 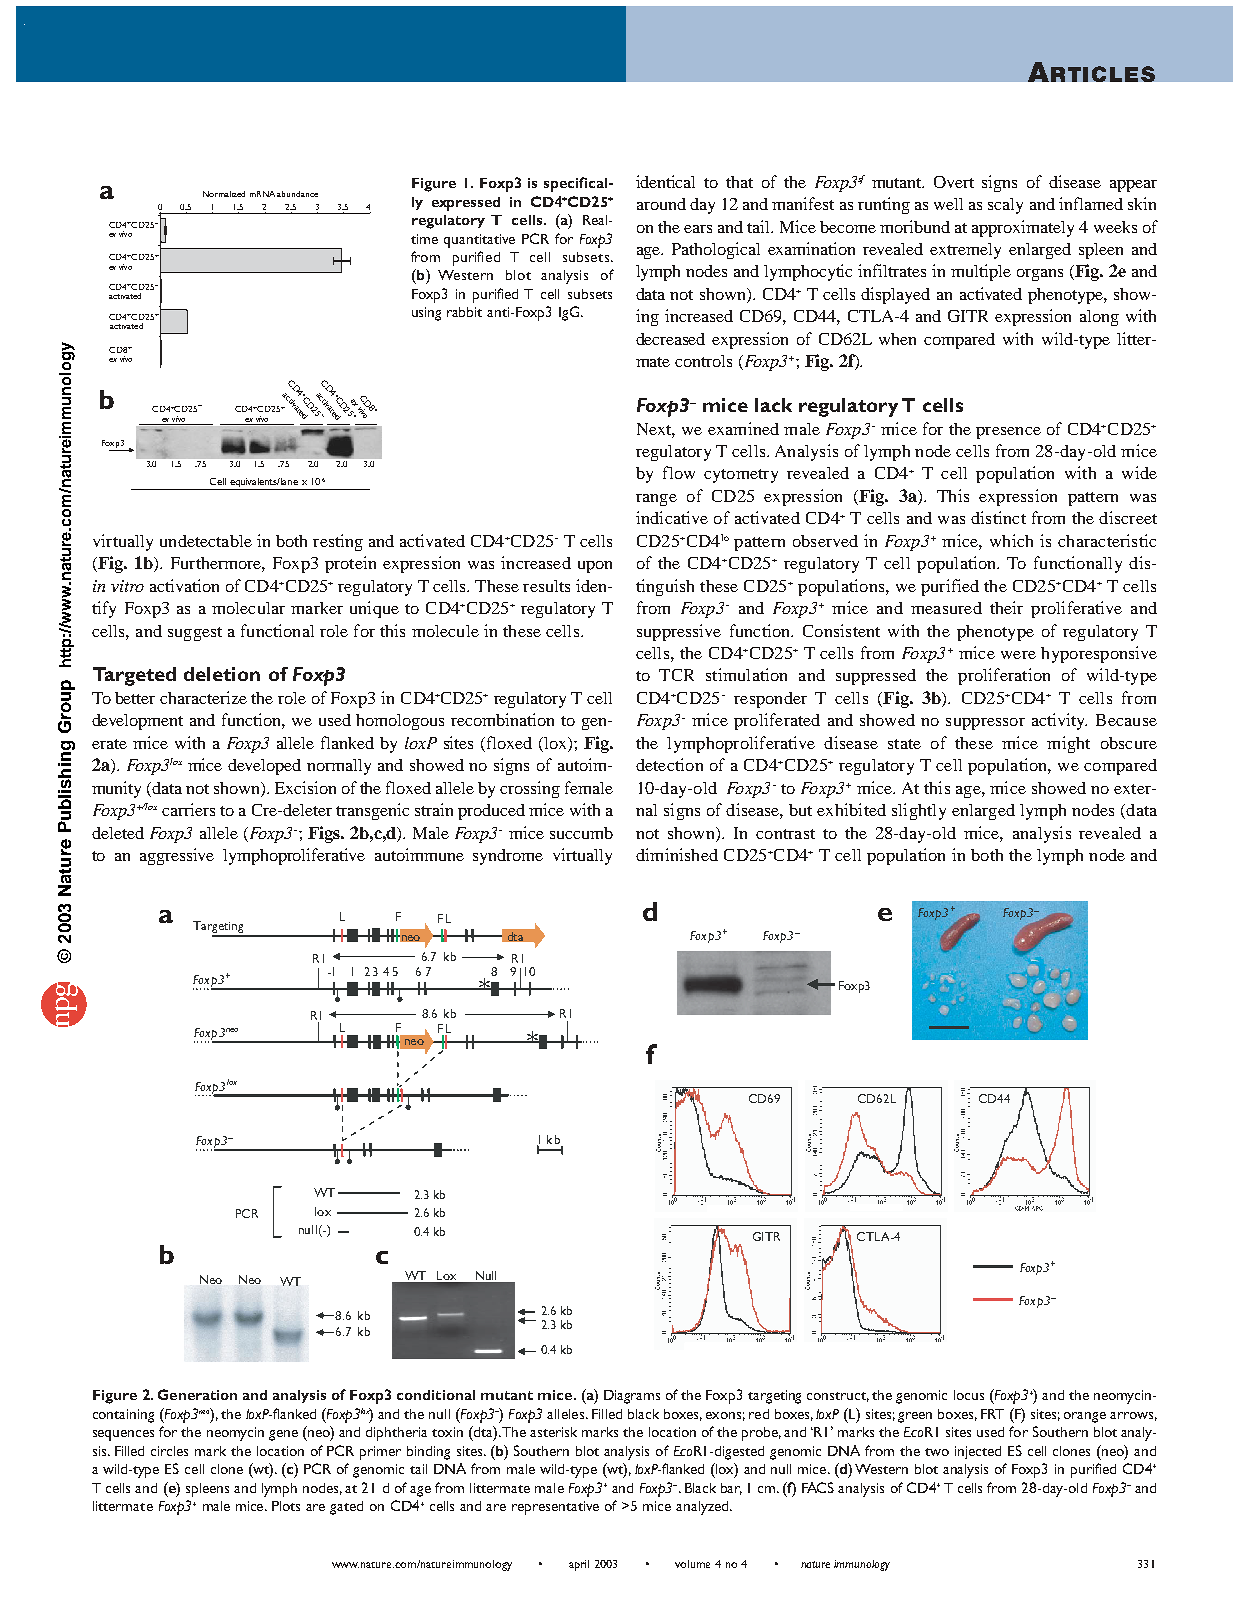 What do you see at coordinates (1018, 655) in the screenshot?
I see `were` at bounding box center [1018, 655].
